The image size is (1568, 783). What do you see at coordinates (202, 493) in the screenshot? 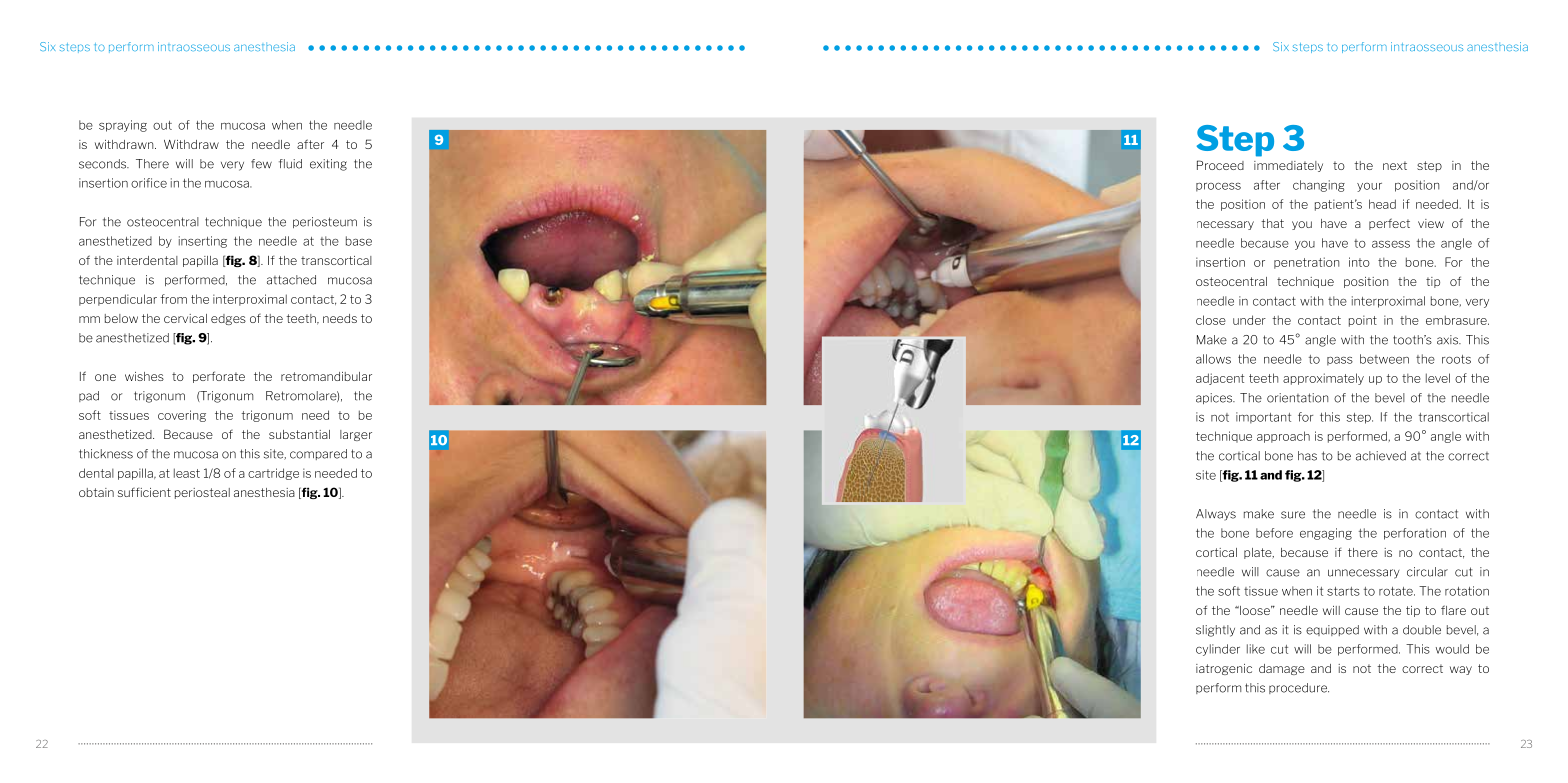
I see `periosteal` at bounding box center [202, 493].
